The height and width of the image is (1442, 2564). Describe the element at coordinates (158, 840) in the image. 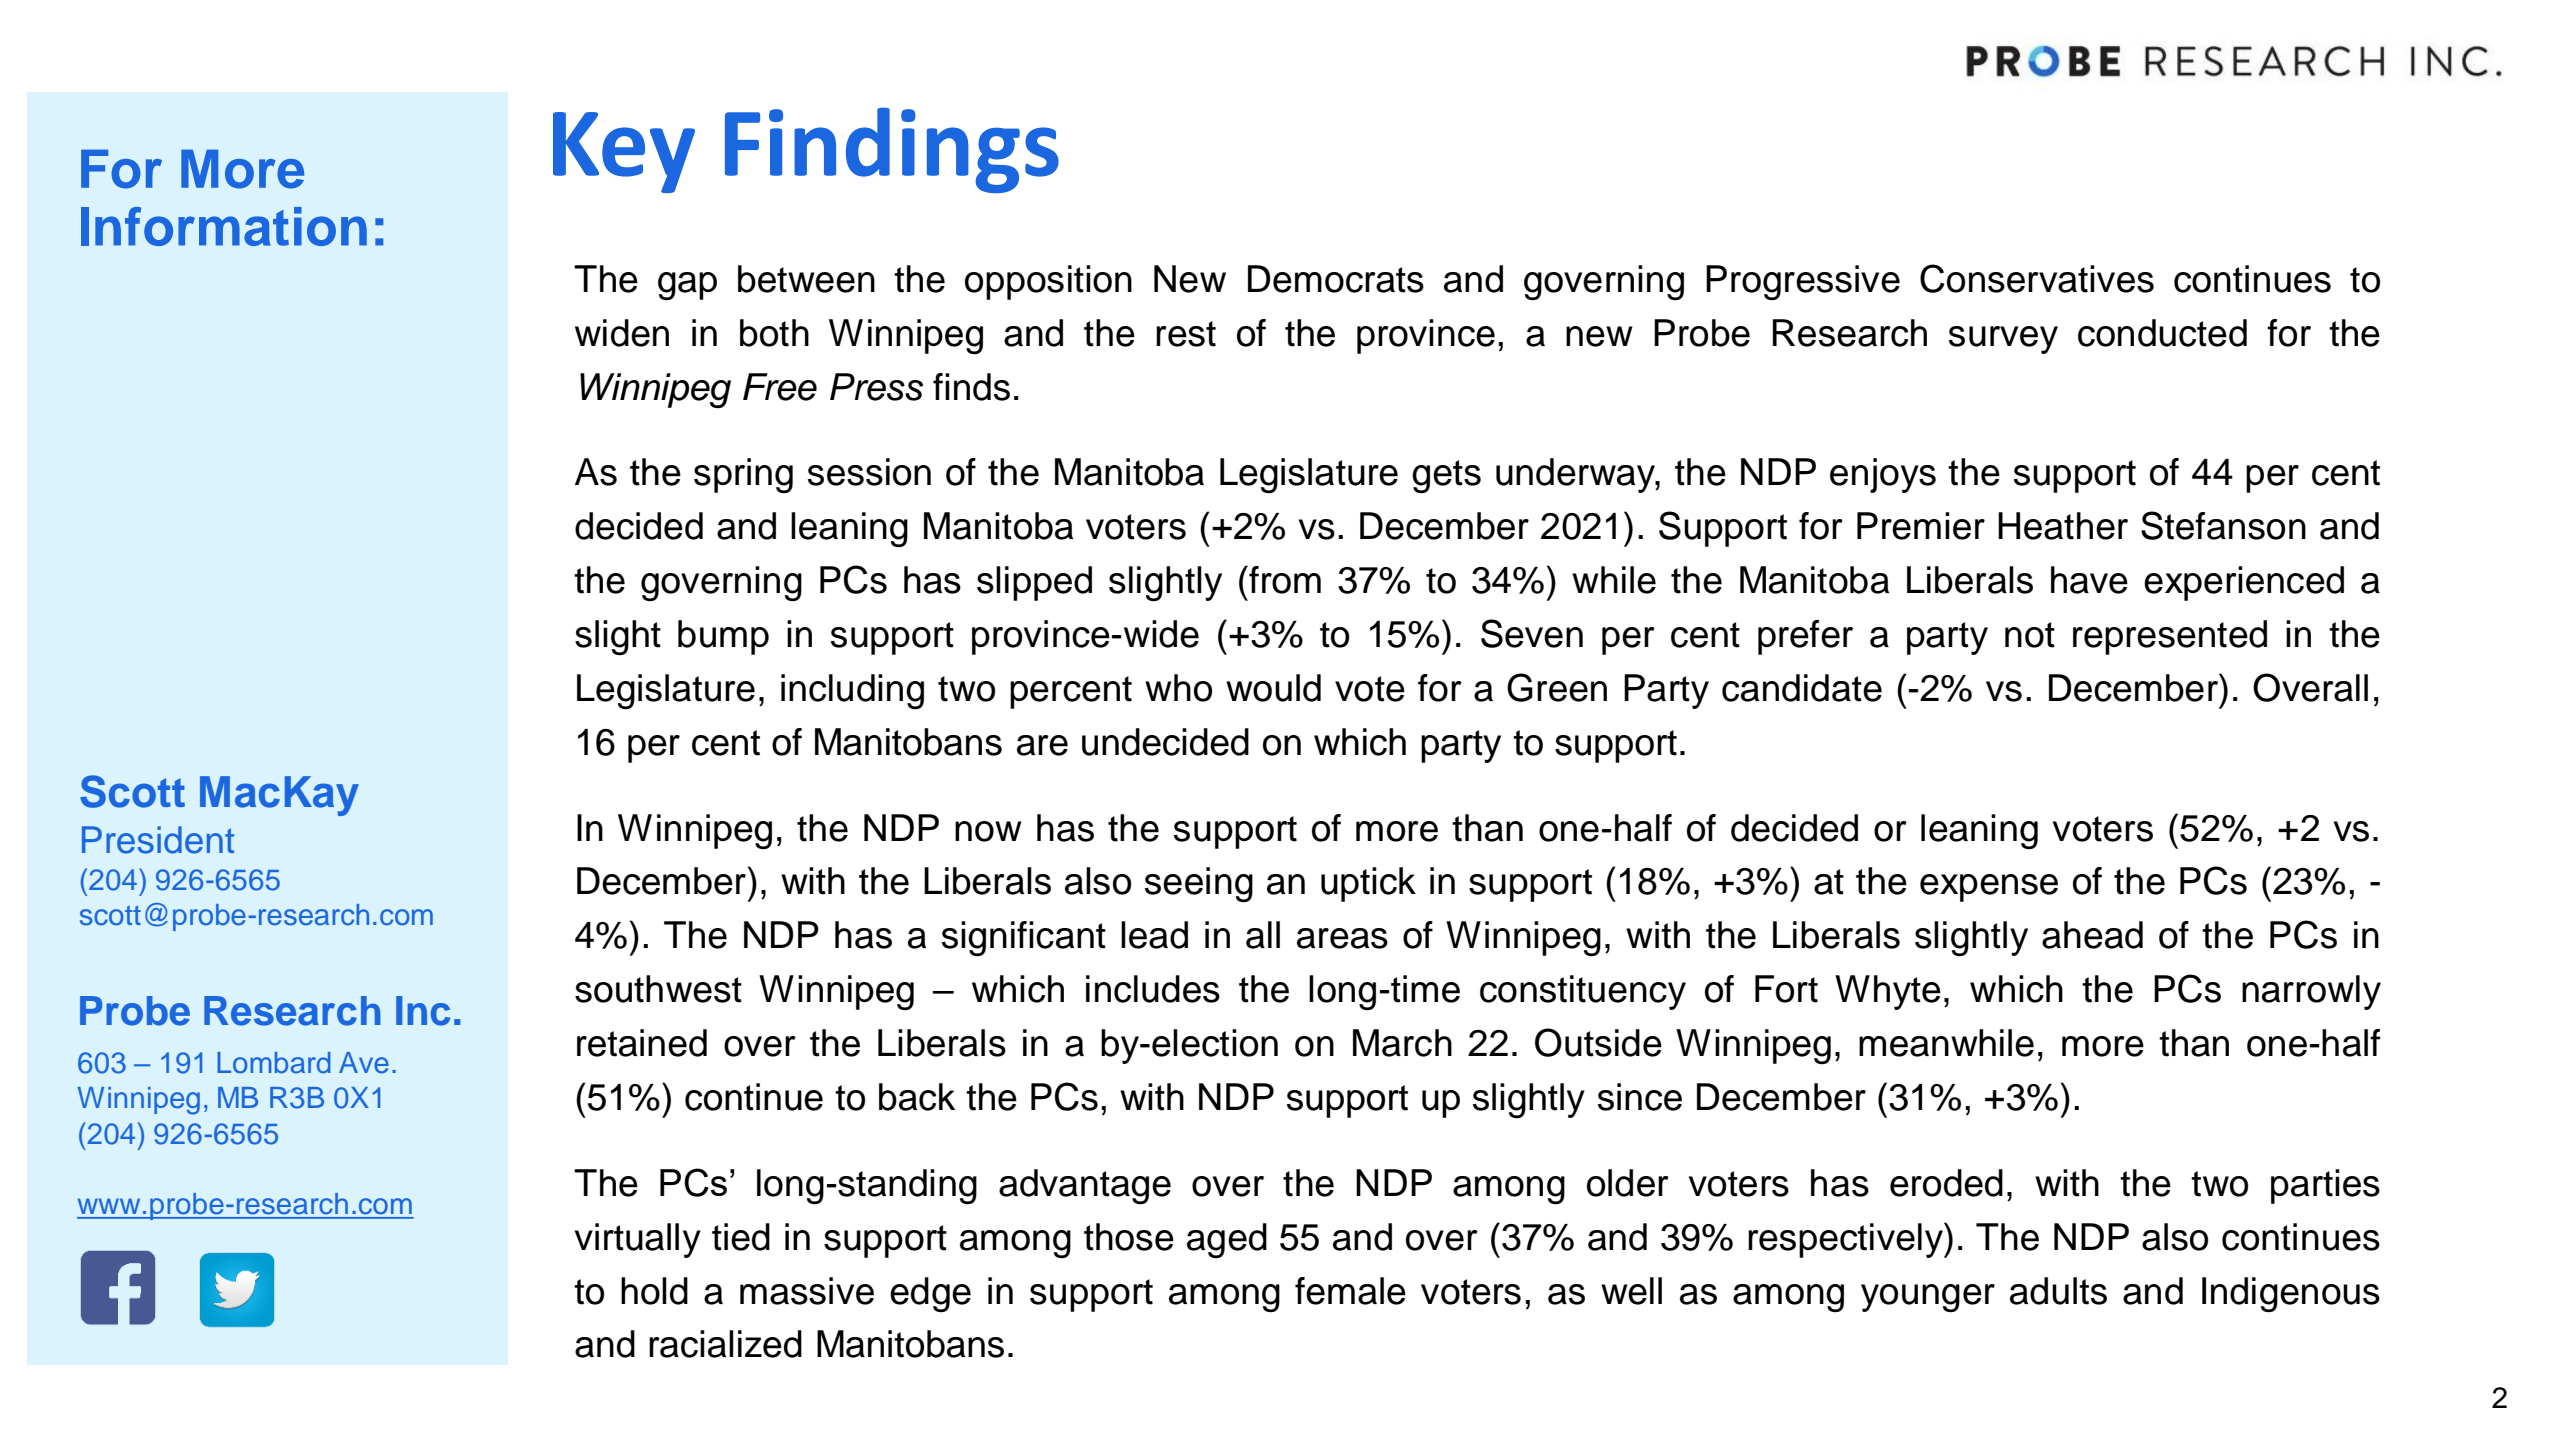

I see `President` at that location.
